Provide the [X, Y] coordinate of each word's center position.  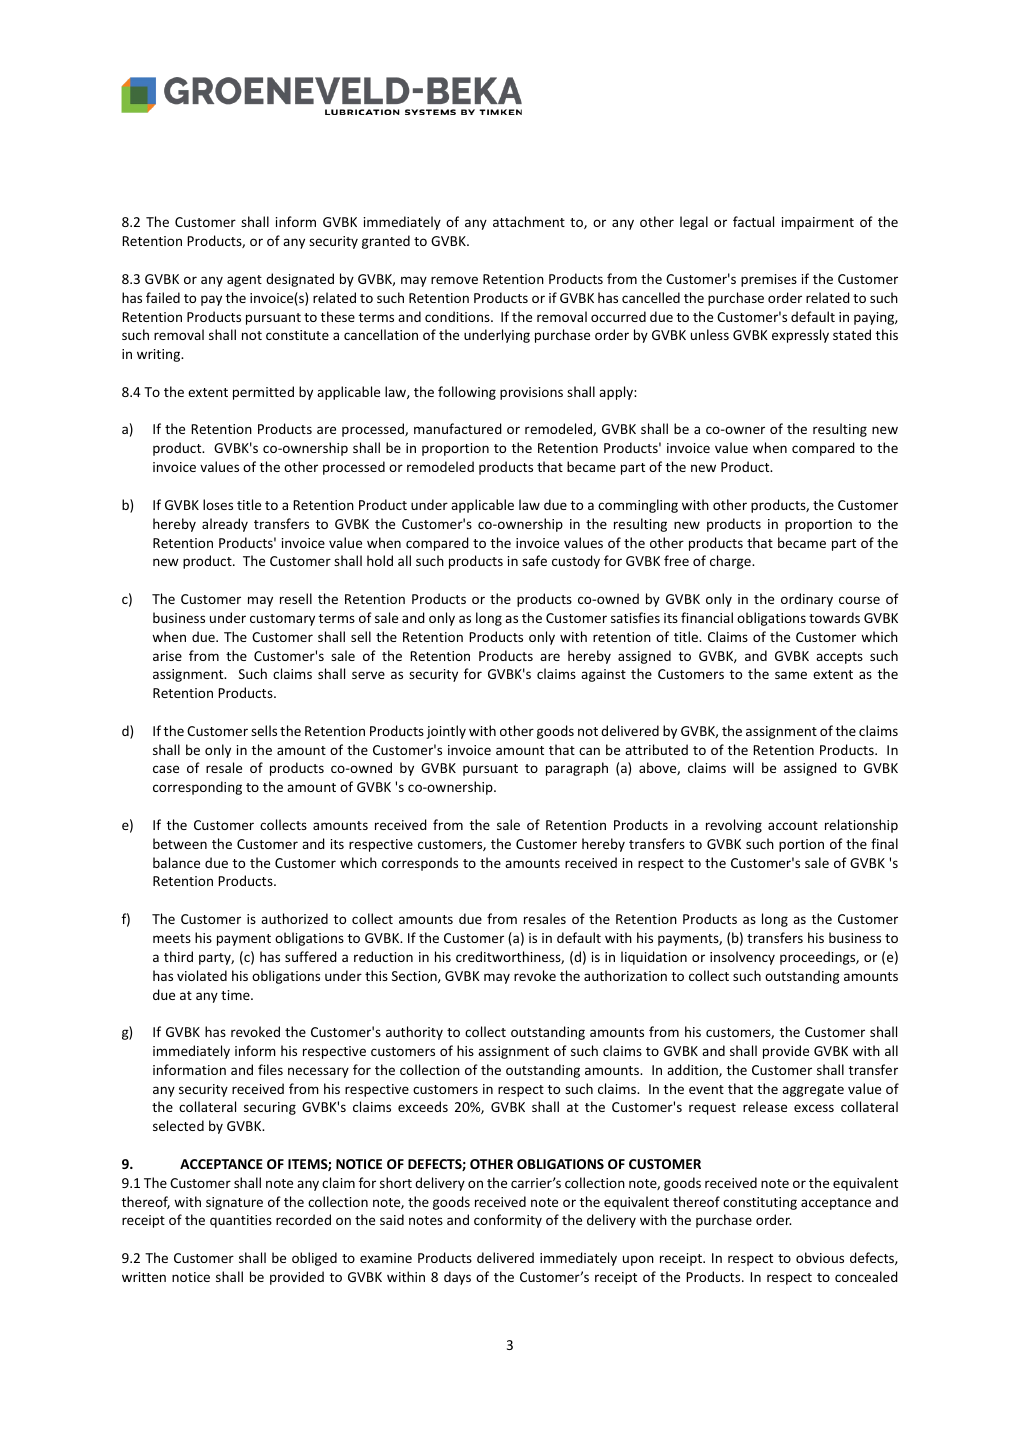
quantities [241, 1221]
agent [244, 281]
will [743, 767]
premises [769, 280]
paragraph [577, 769]
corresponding [197, 788]
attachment [529, 221]
